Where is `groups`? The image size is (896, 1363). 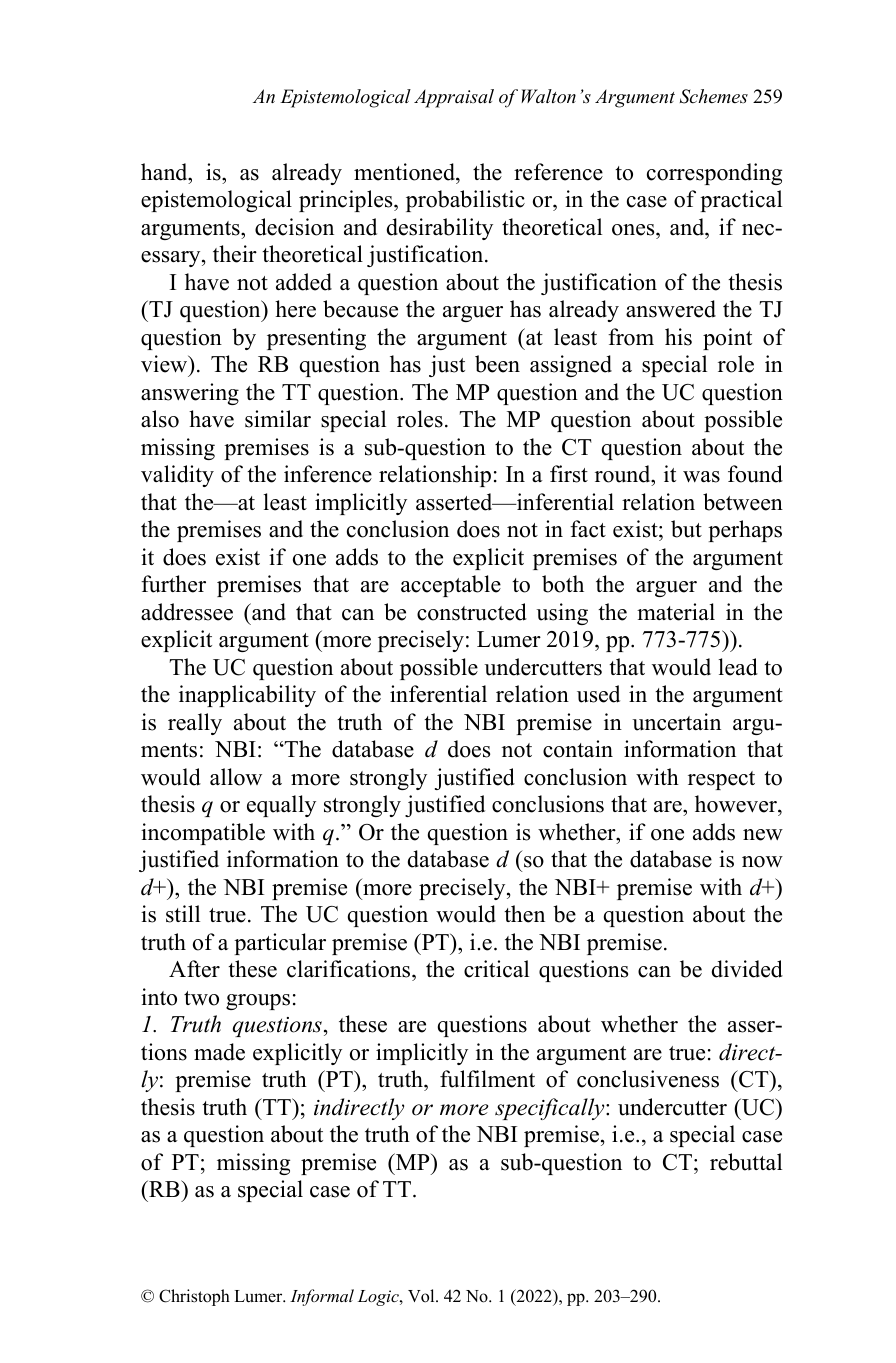 groups is located at coordinates (258, 1002).
